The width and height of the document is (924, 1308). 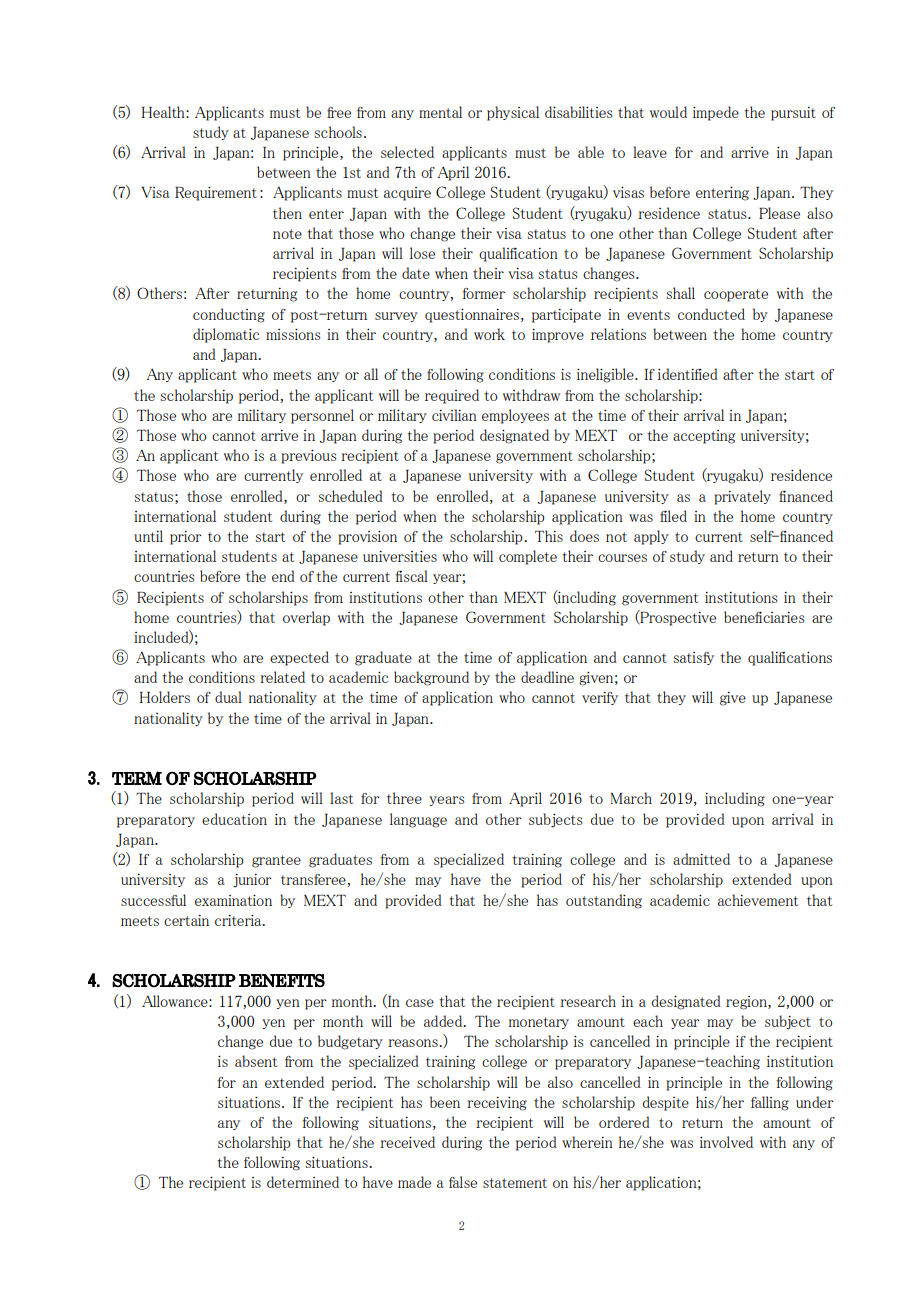 What do you see at coordinates (716, 113) in the document?
I see `impede` at bounding box center [716, 113].
